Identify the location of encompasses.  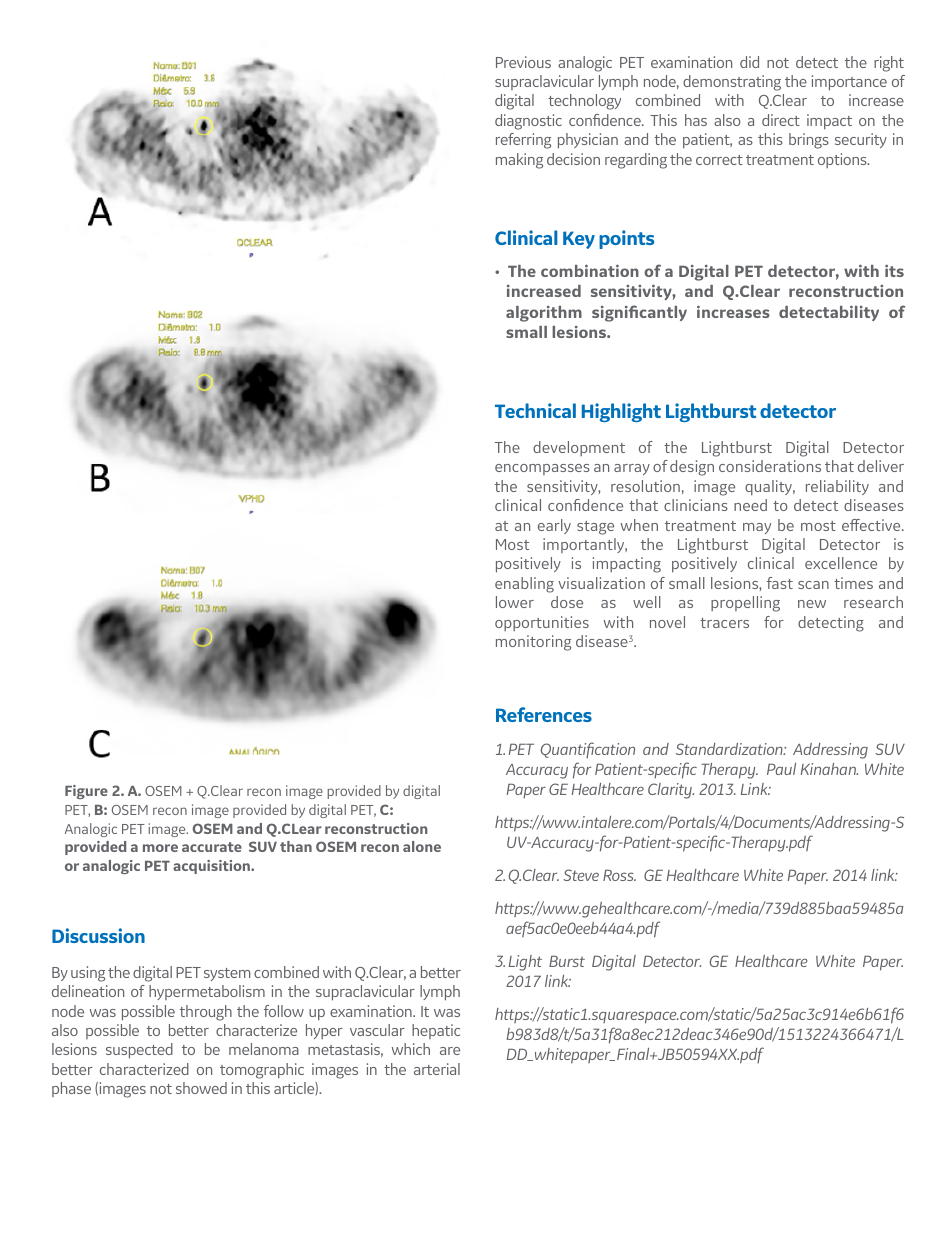
(542, 469).
